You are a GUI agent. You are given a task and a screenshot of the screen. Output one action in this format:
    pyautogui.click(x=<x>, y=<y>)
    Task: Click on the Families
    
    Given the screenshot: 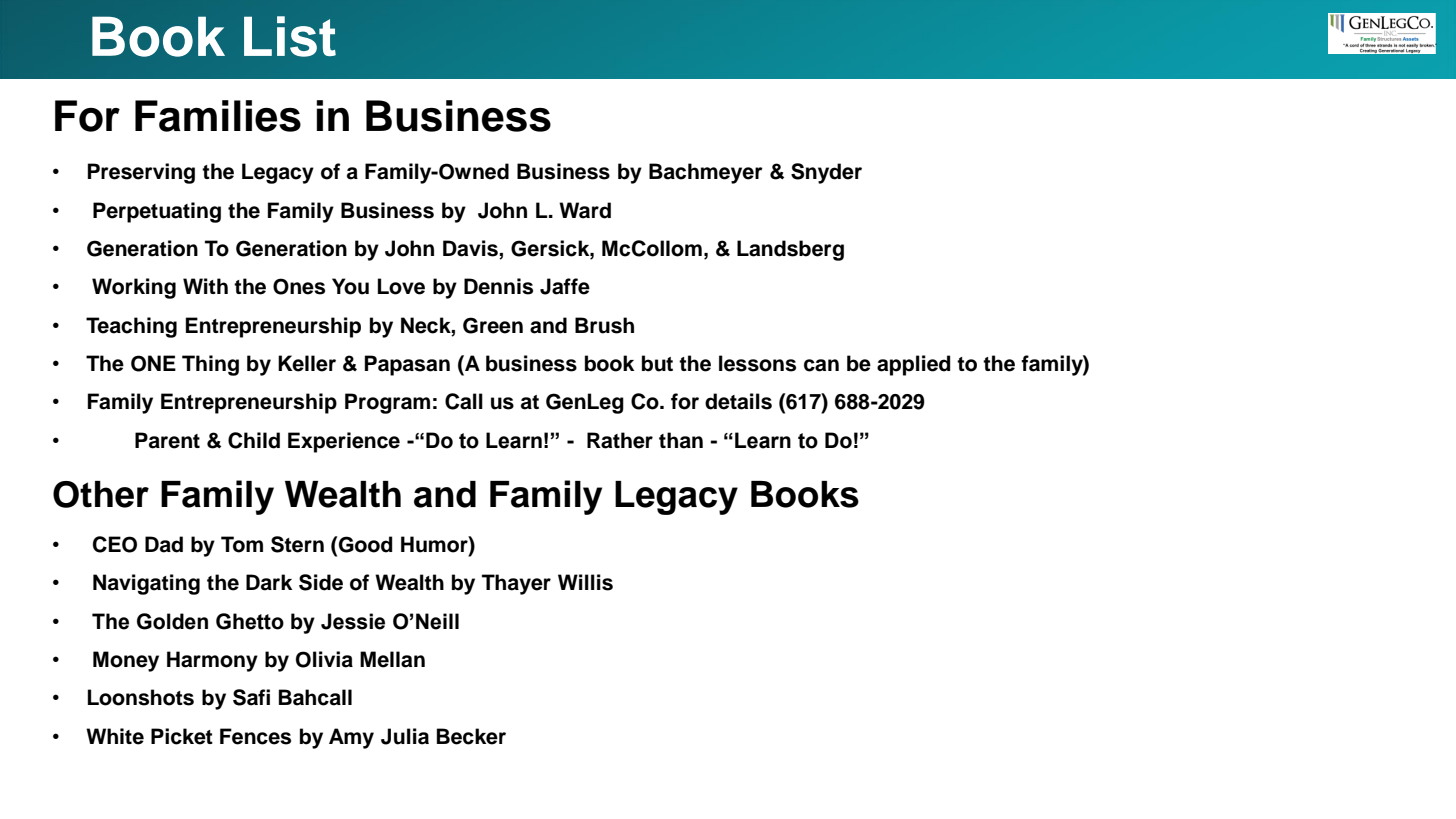 What is the action you would take?
    pyautogui.click(x=218, y=116)
